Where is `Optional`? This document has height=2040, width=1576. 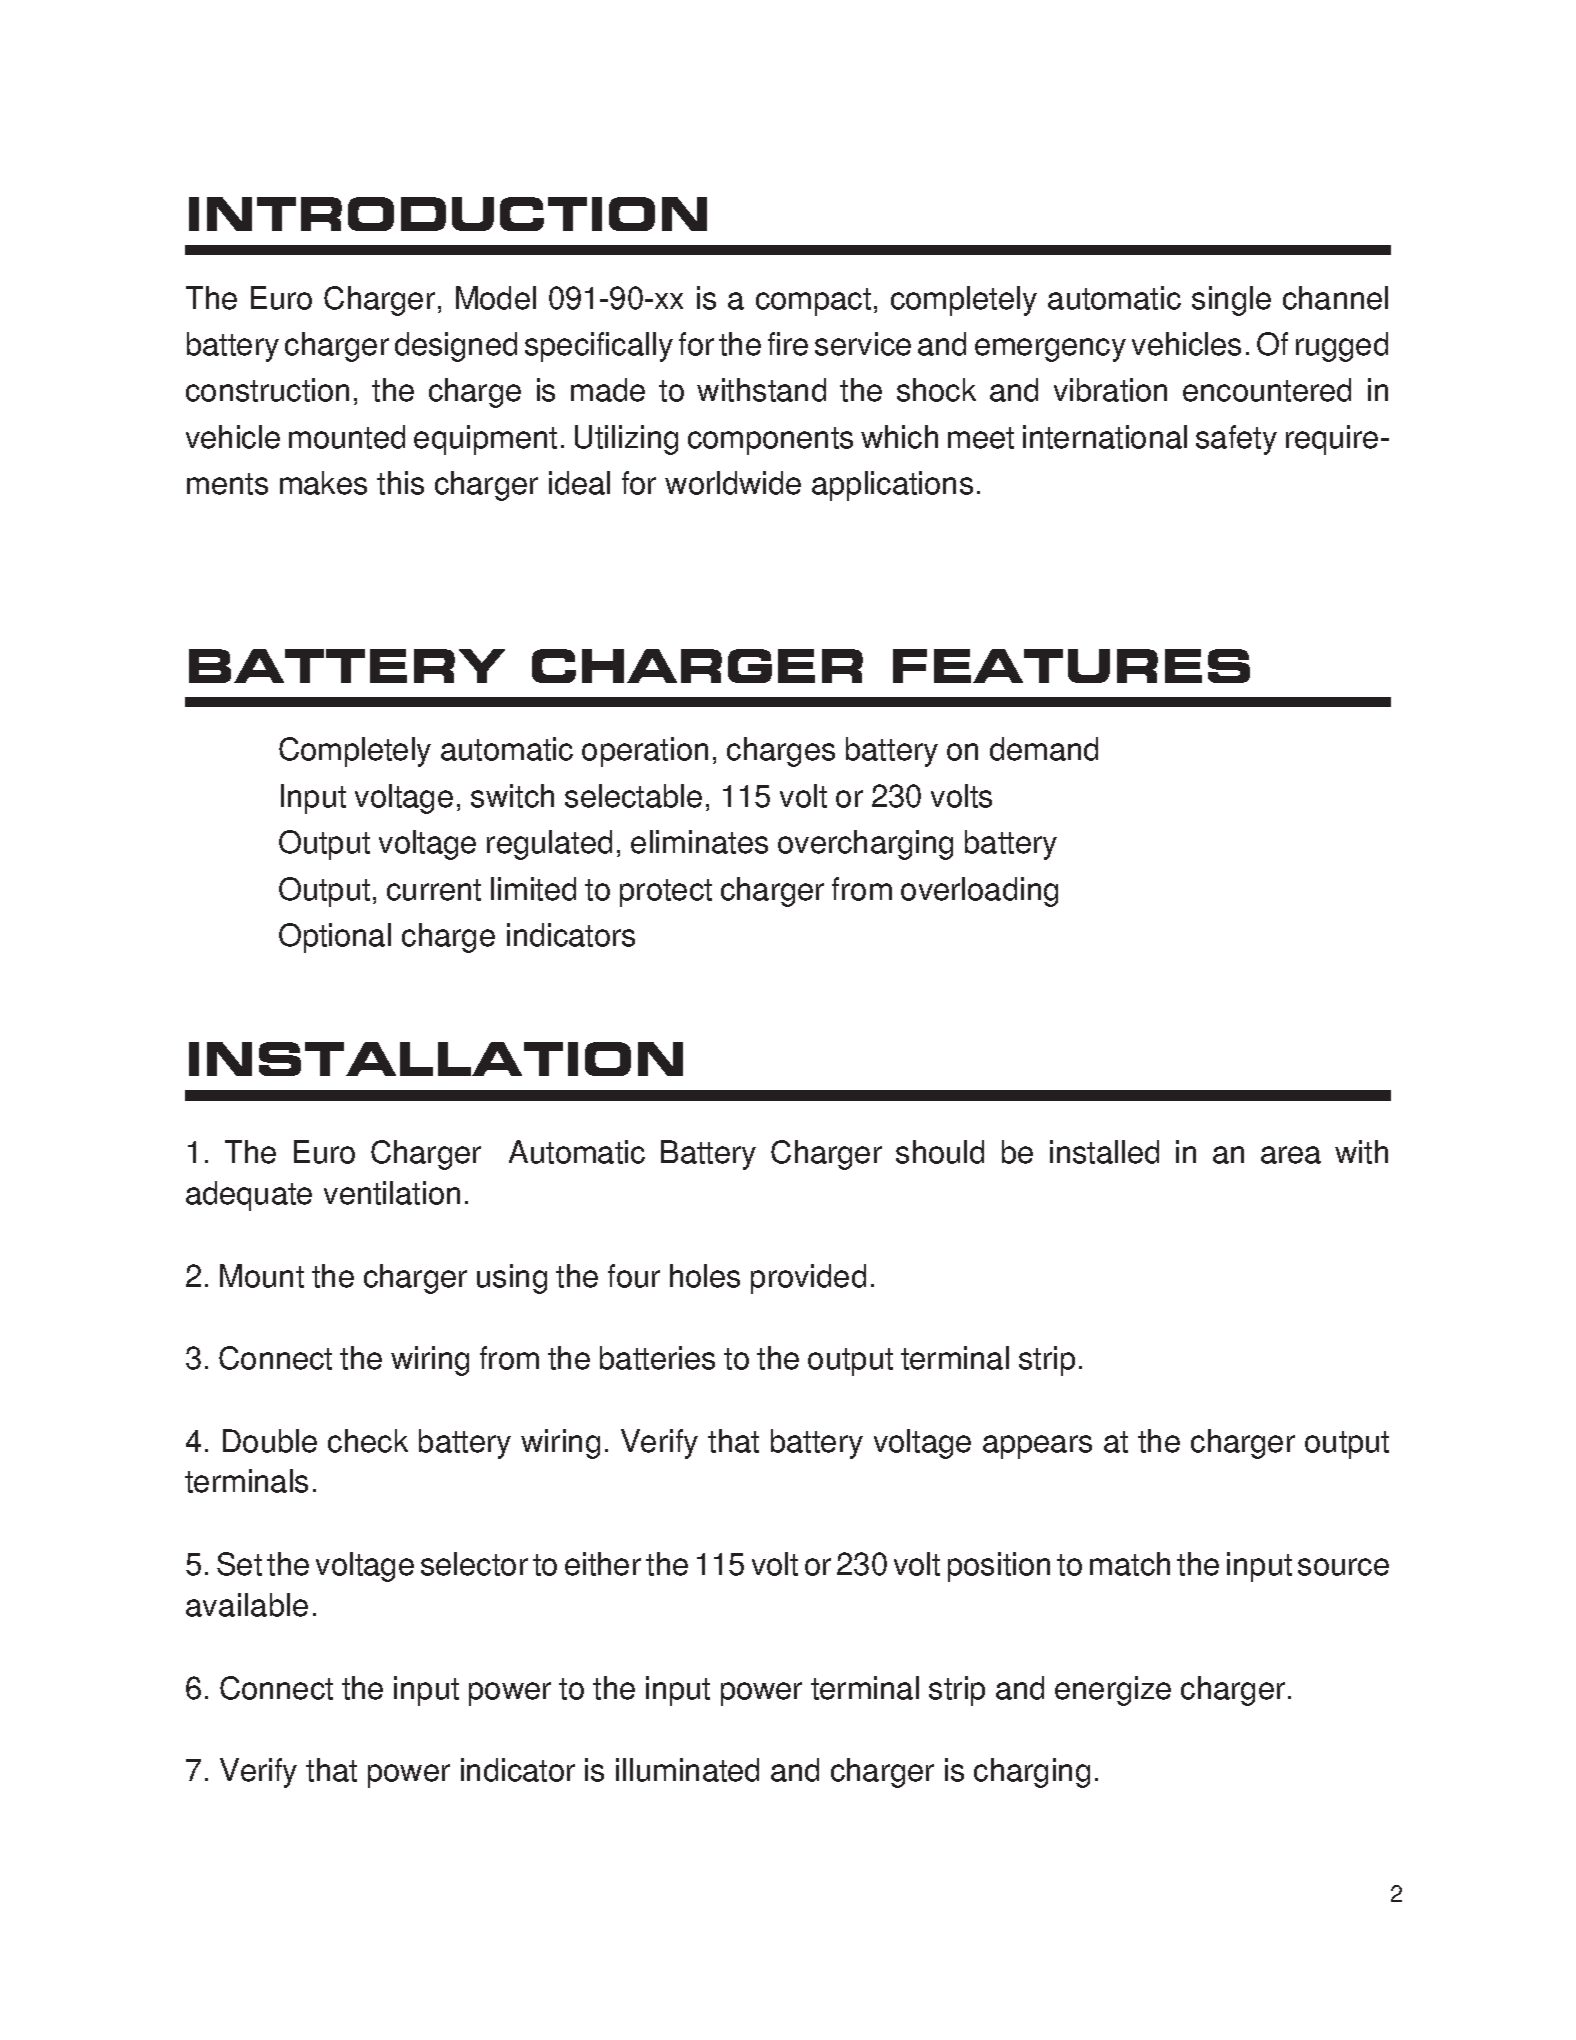
Optional is located at coordinates (335, 938).
